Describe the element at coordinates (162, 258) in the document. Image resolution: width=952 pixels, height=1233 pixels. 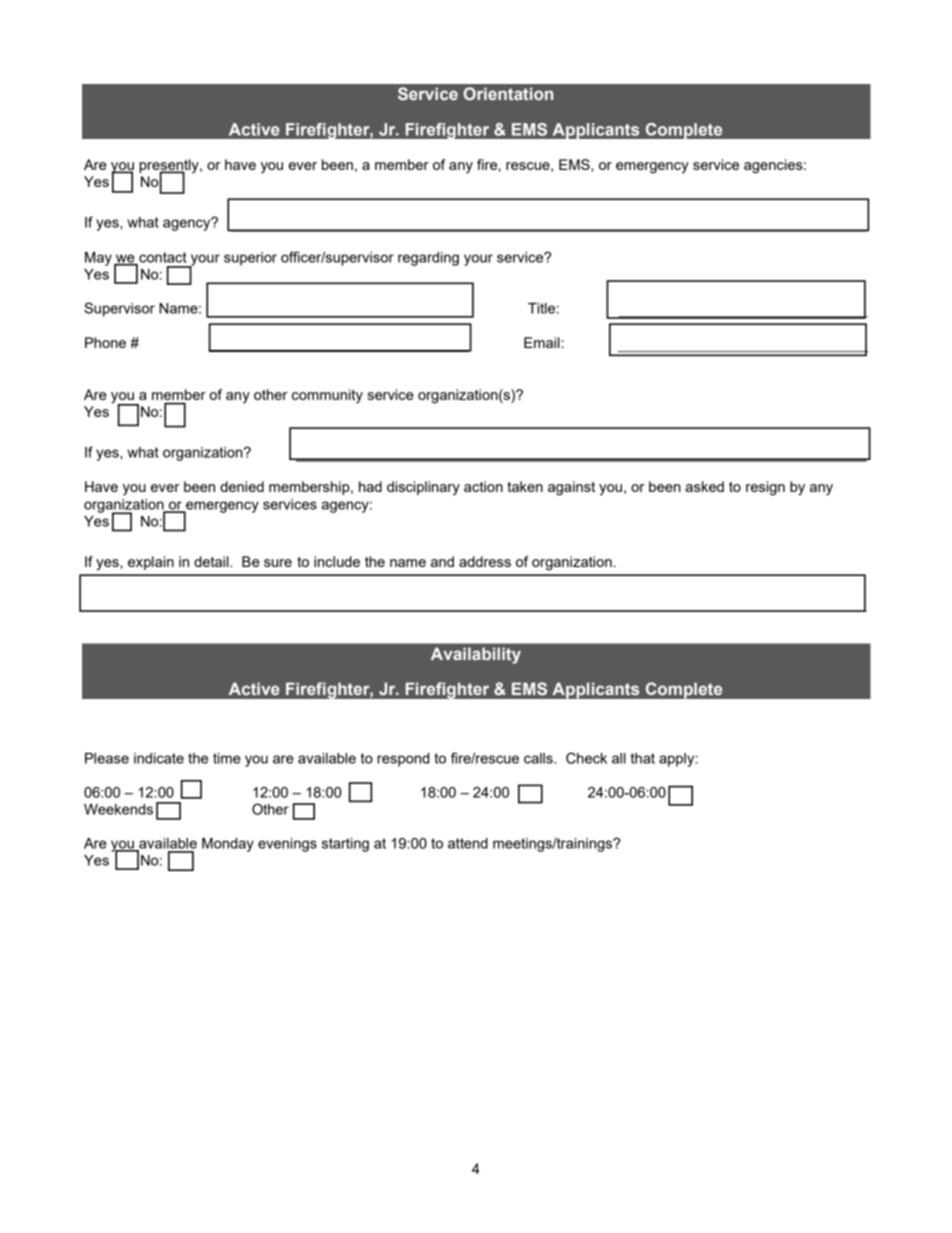
I see `contact` at that location.
